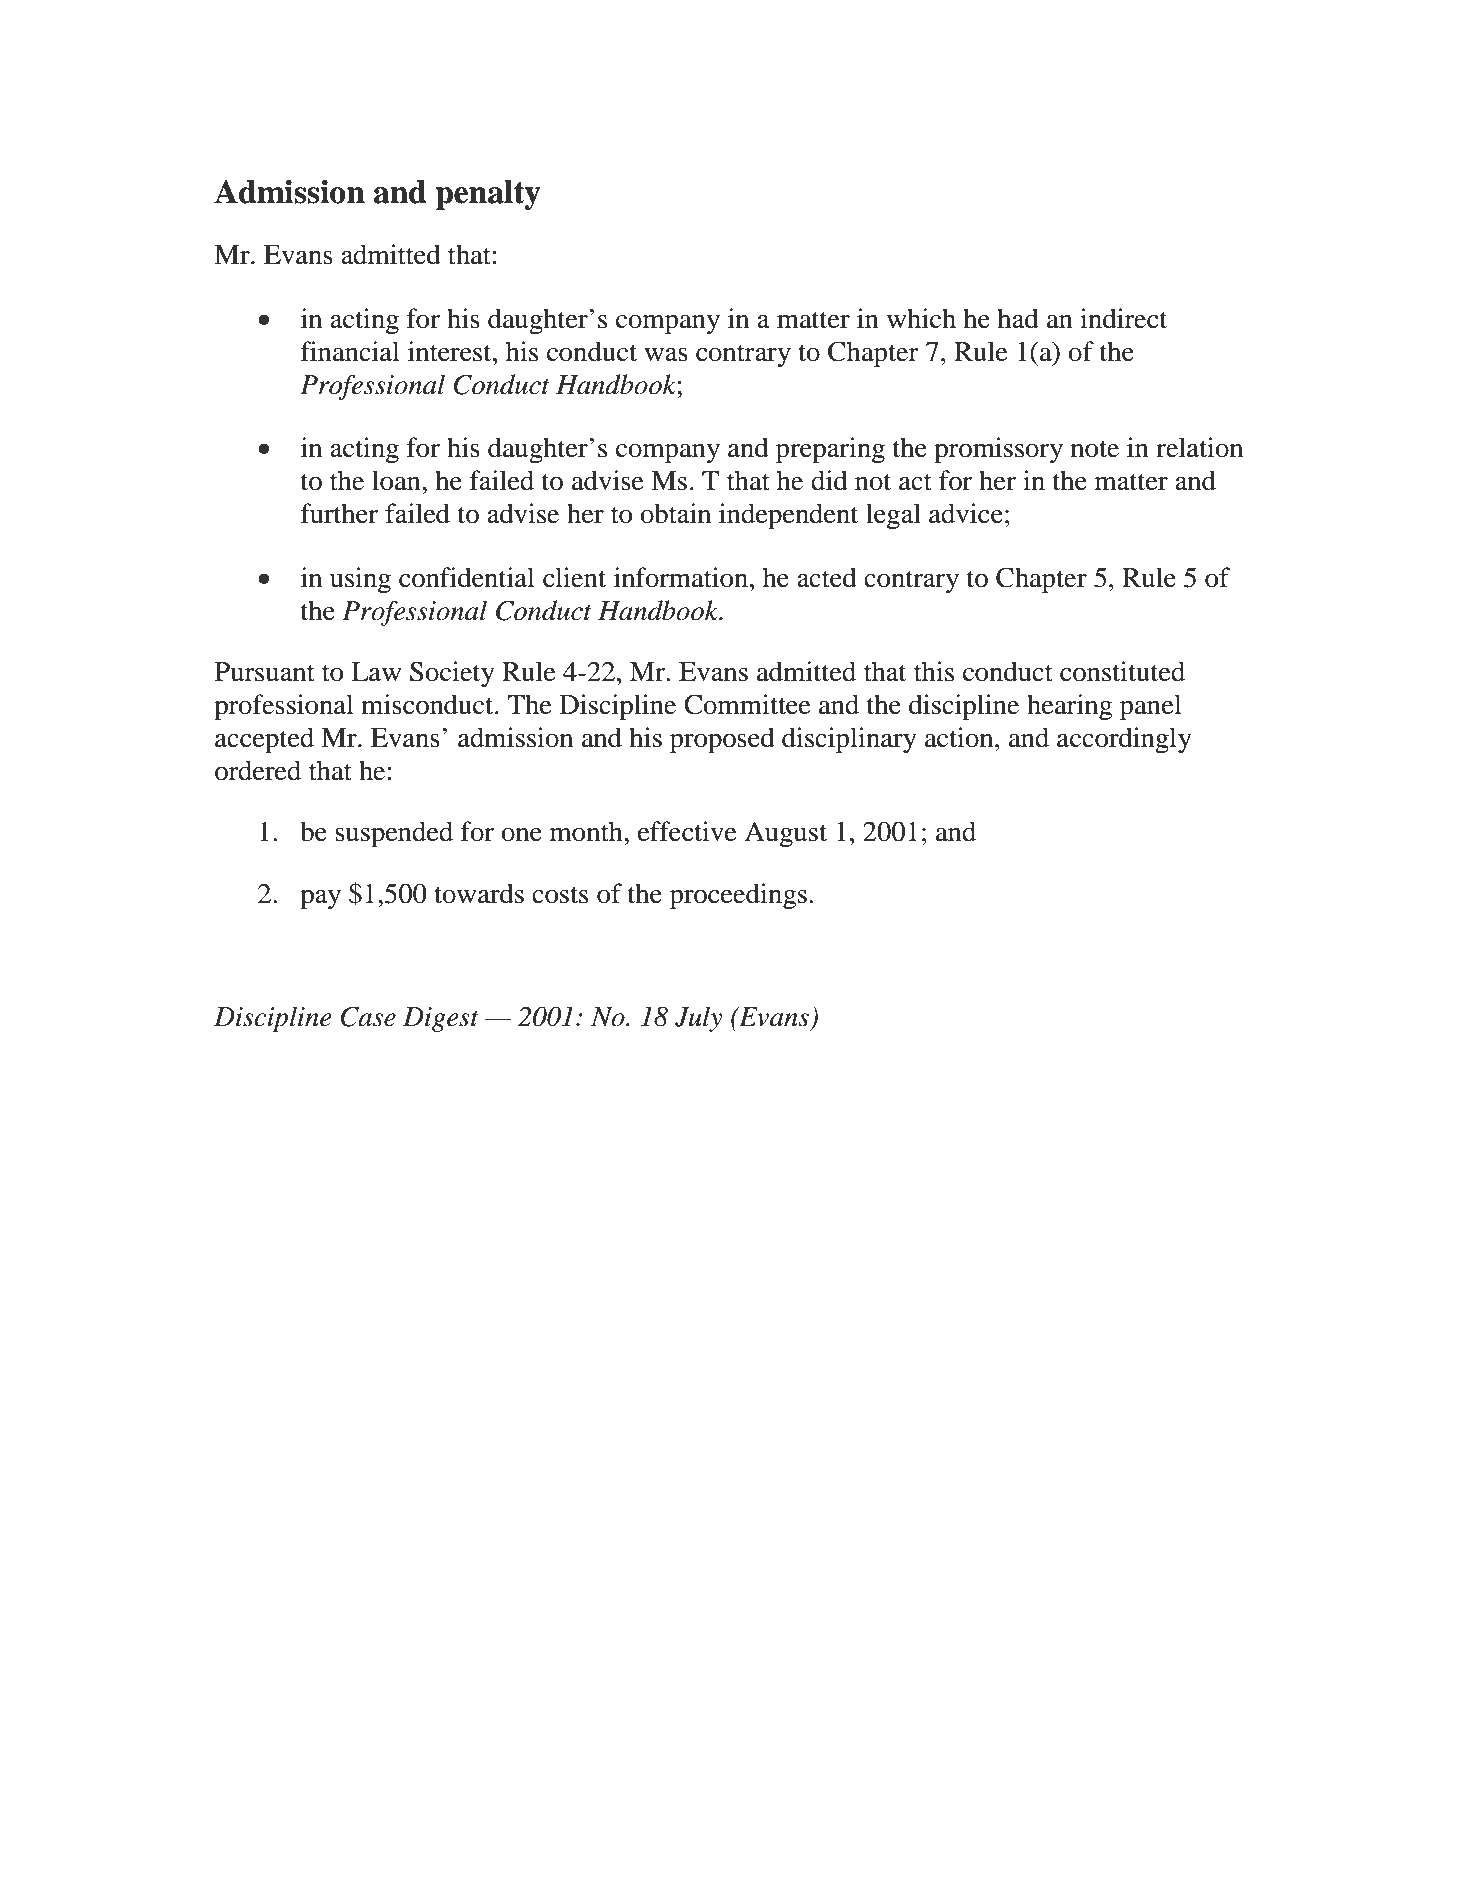  What do you see at coordinates (921, 318) in the screenshot?
I see `which` at bounding box center [921, 318].
